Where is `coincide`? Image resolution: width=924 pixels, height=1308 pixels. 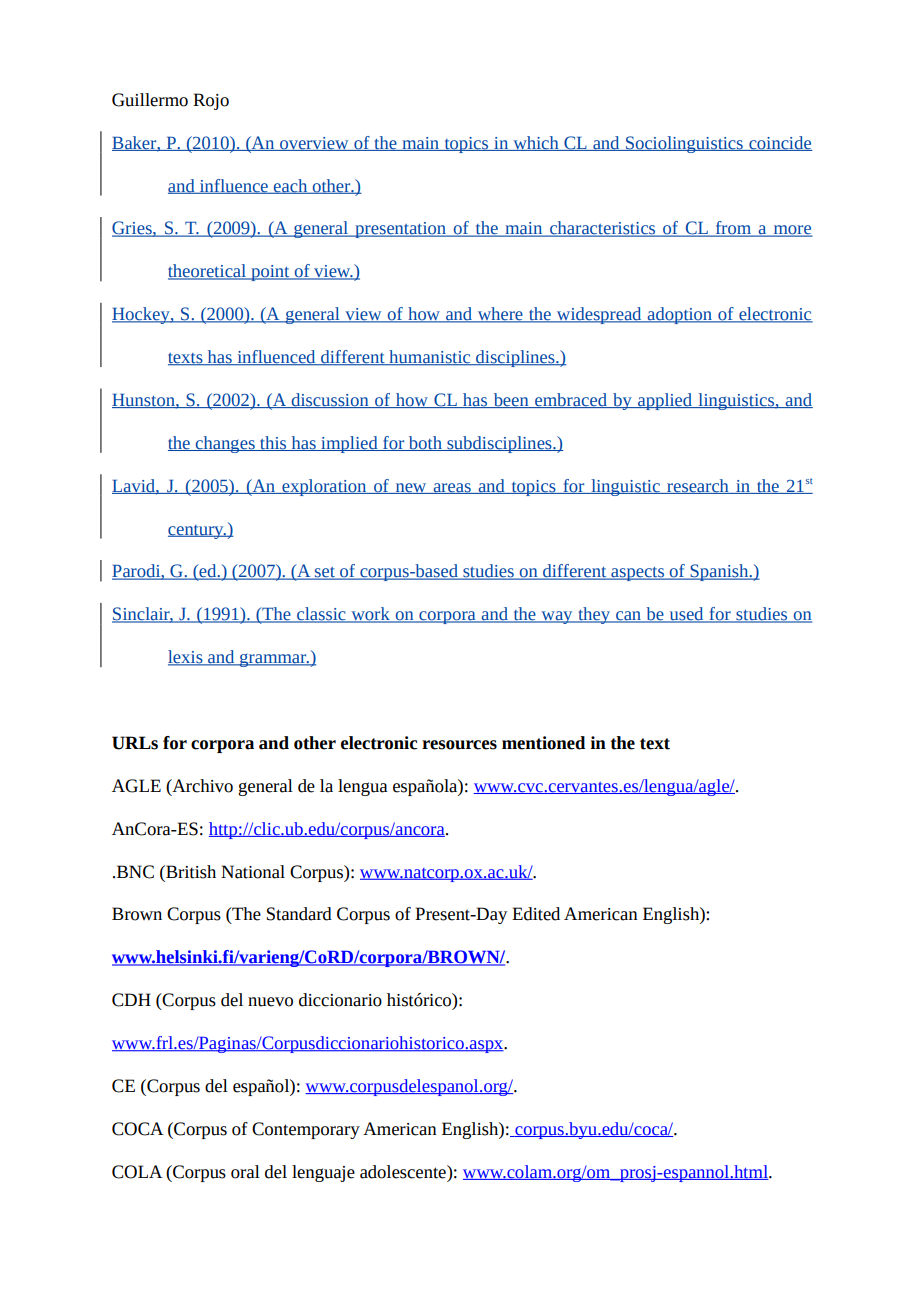
coincide is located at coordinates (780, 143).
